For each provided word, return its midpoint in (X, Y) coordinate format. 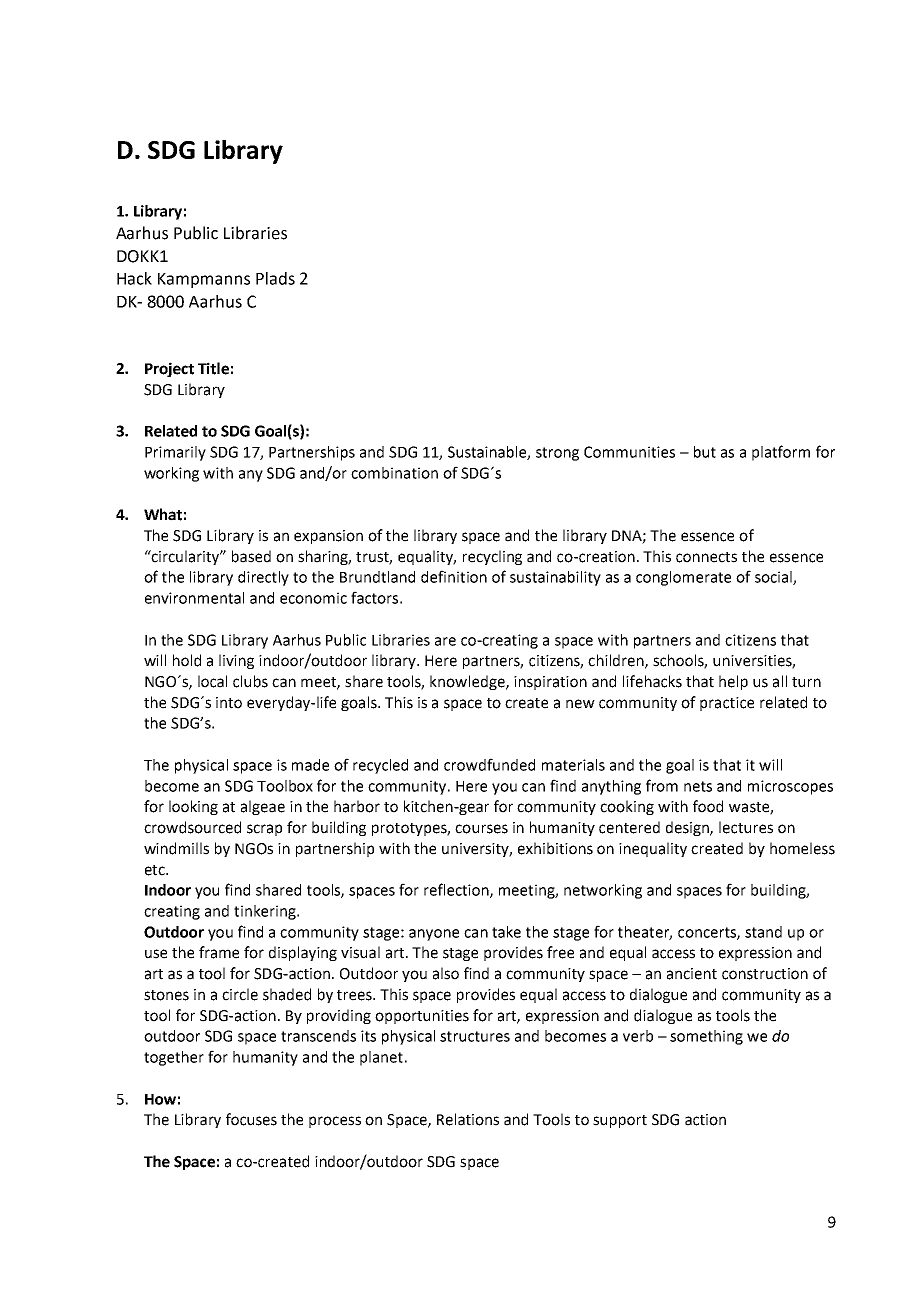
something (706, 1037)
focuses (251, 1119)
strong (557, 454)
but (705, 452)
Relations (468, 1119)
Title (213, 368)
